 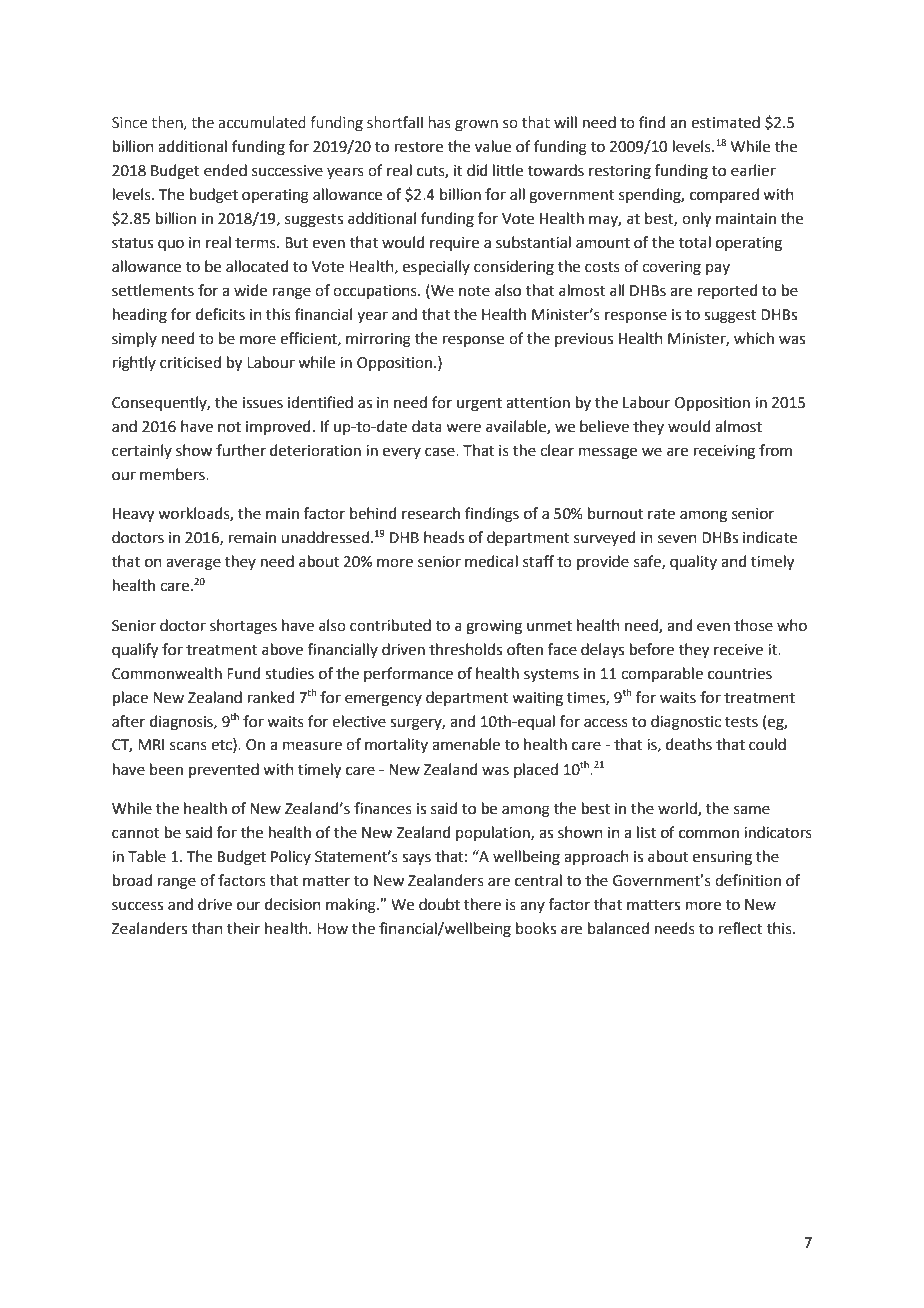 I want to click on than, so click(x=207, y=928).
